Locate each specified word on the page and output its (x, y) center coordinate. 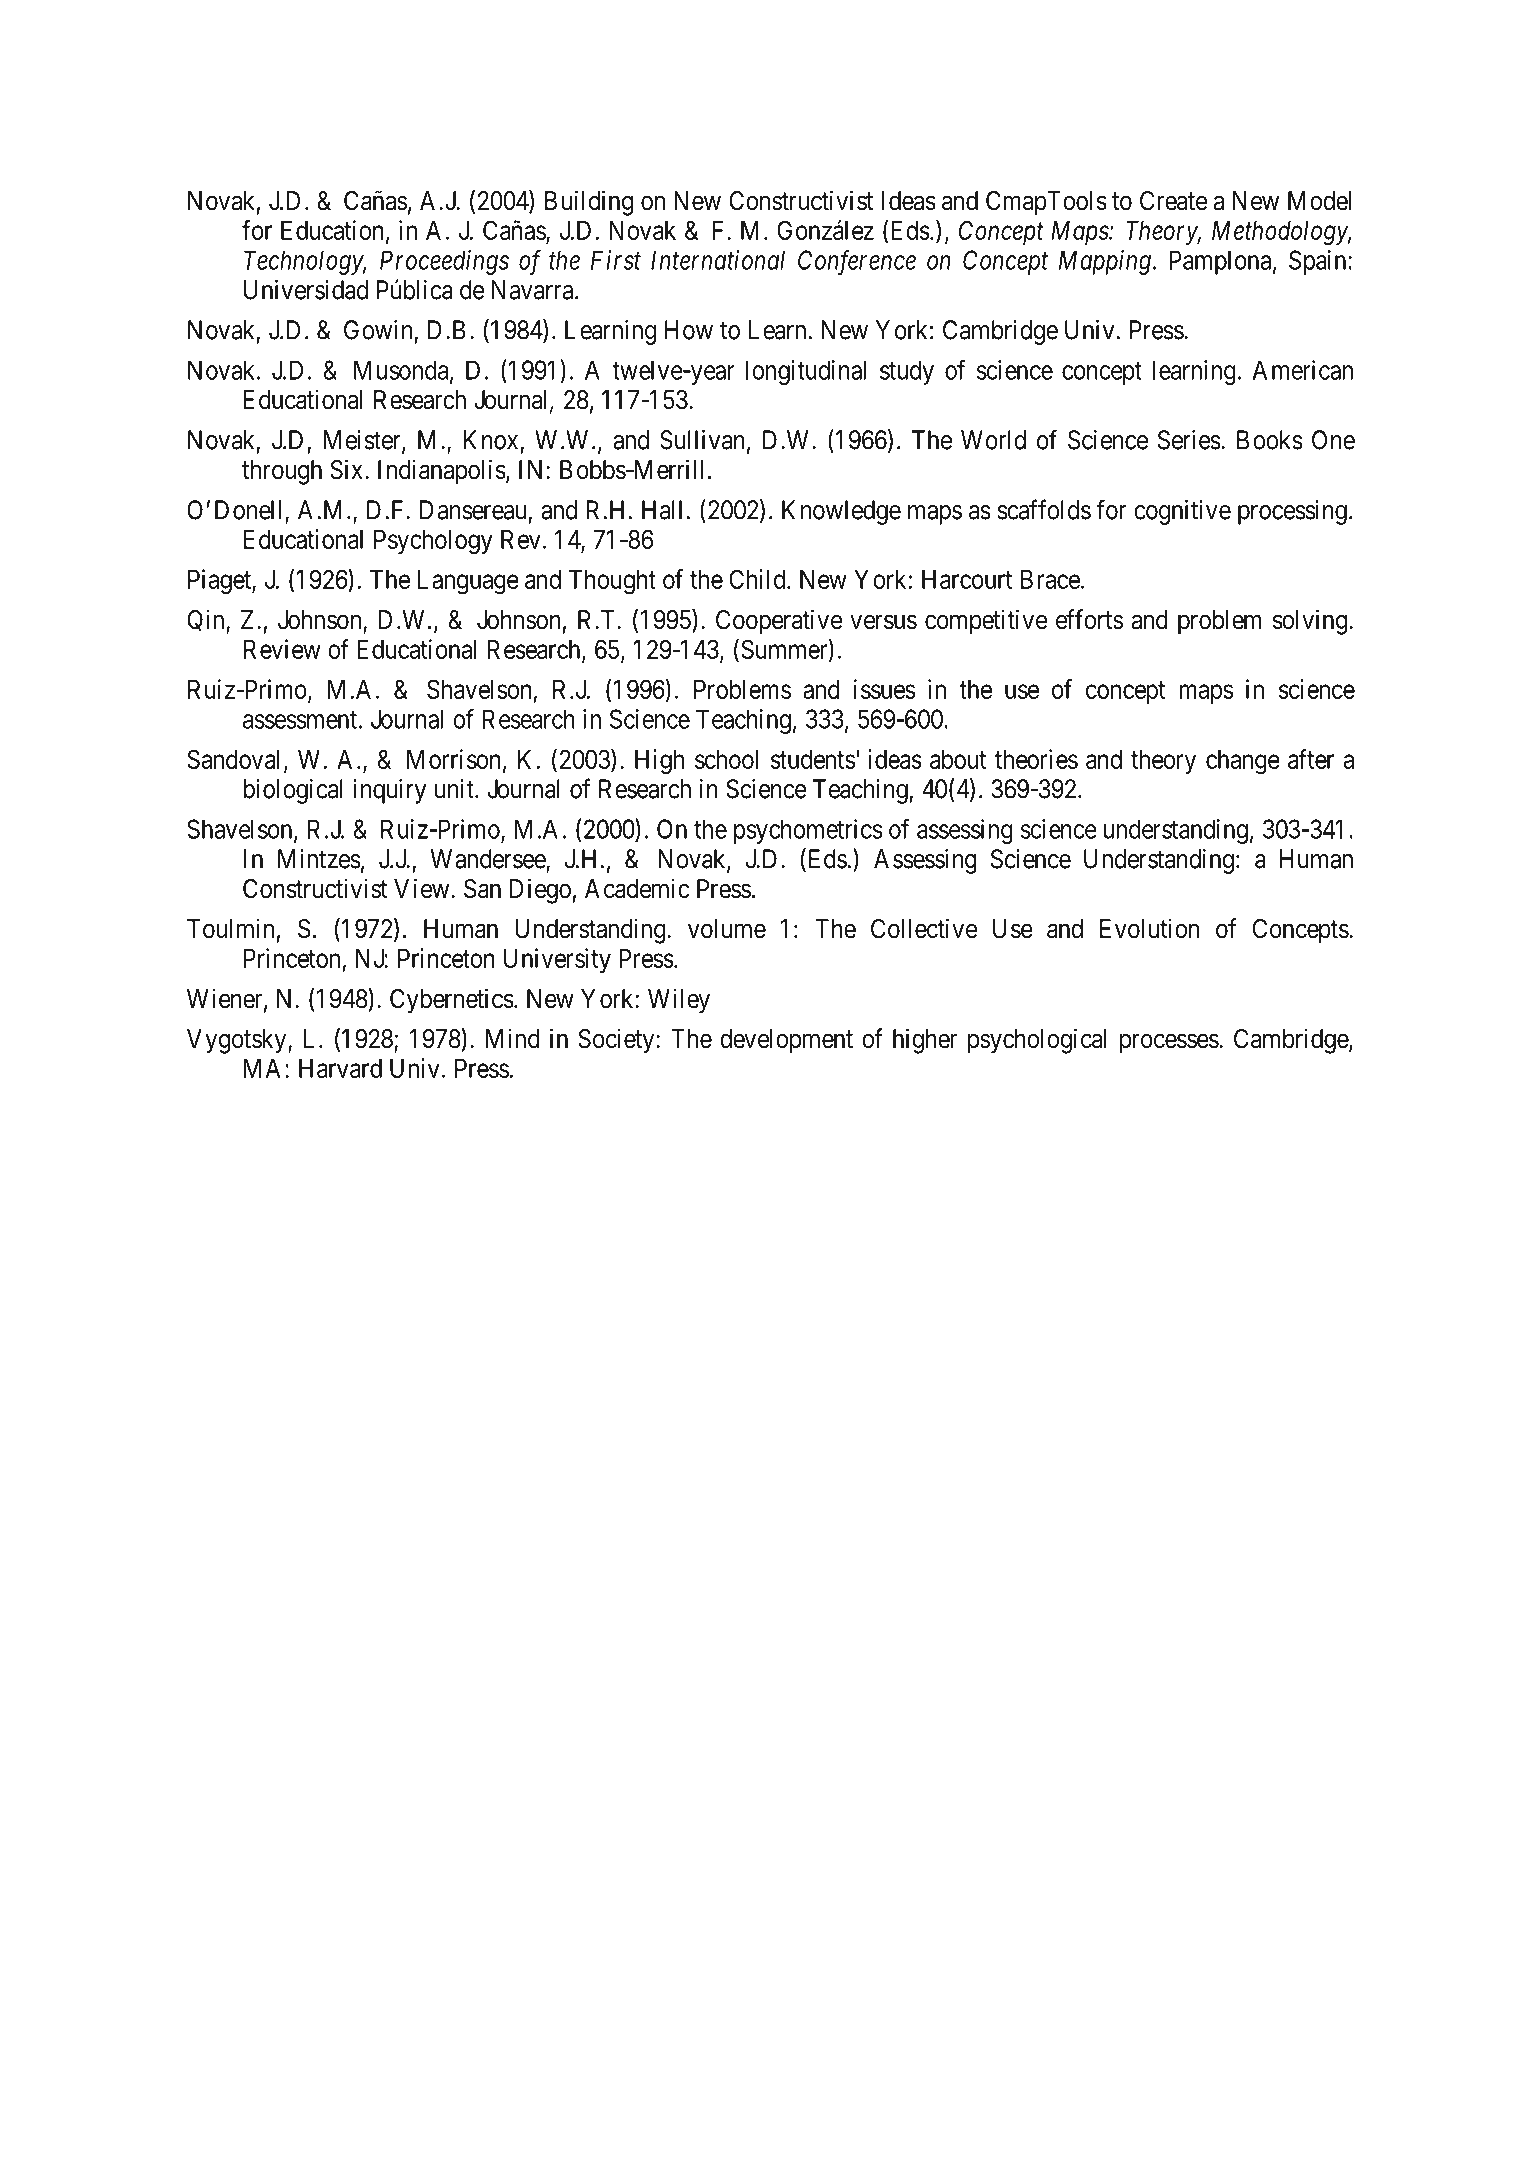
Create (1173, 201)
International (718, 260)
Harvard (340, 1068)
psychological (1037, 1041)
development (786, 1041)
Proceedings (444, 262)
